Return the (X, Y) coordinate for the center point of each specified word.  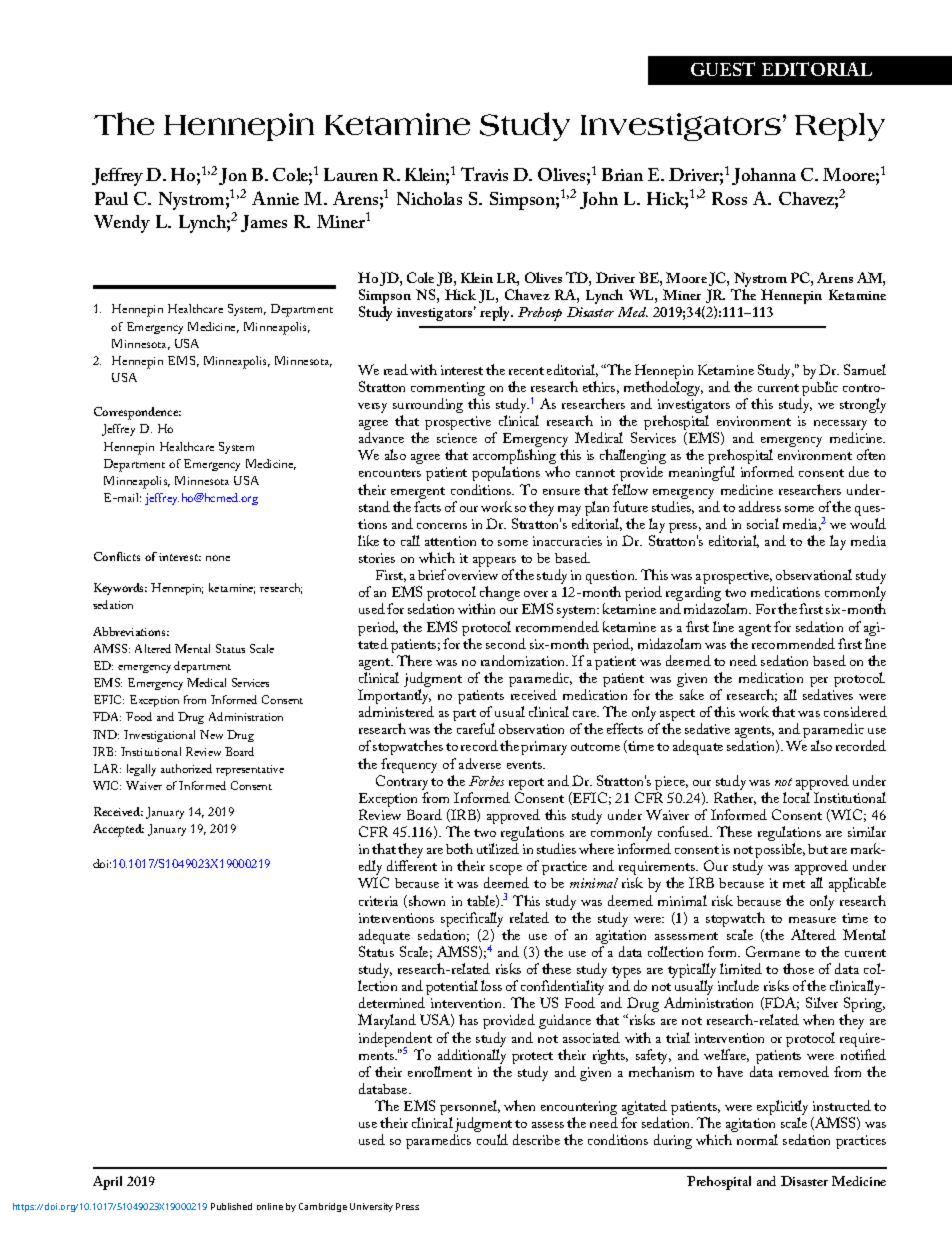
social (763, 523)
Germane (773, 951)
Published (231, 1206)
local (796, 797)
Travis (484, 174)
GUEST (723, 69)
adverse (480, 763)
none (218, 558)
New (211, 734)
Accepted (118, 830)
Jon (233, 176)
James (264, 223)
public (820, 388)
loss (491, 985)
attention (450, 541)
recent (526, 371)
